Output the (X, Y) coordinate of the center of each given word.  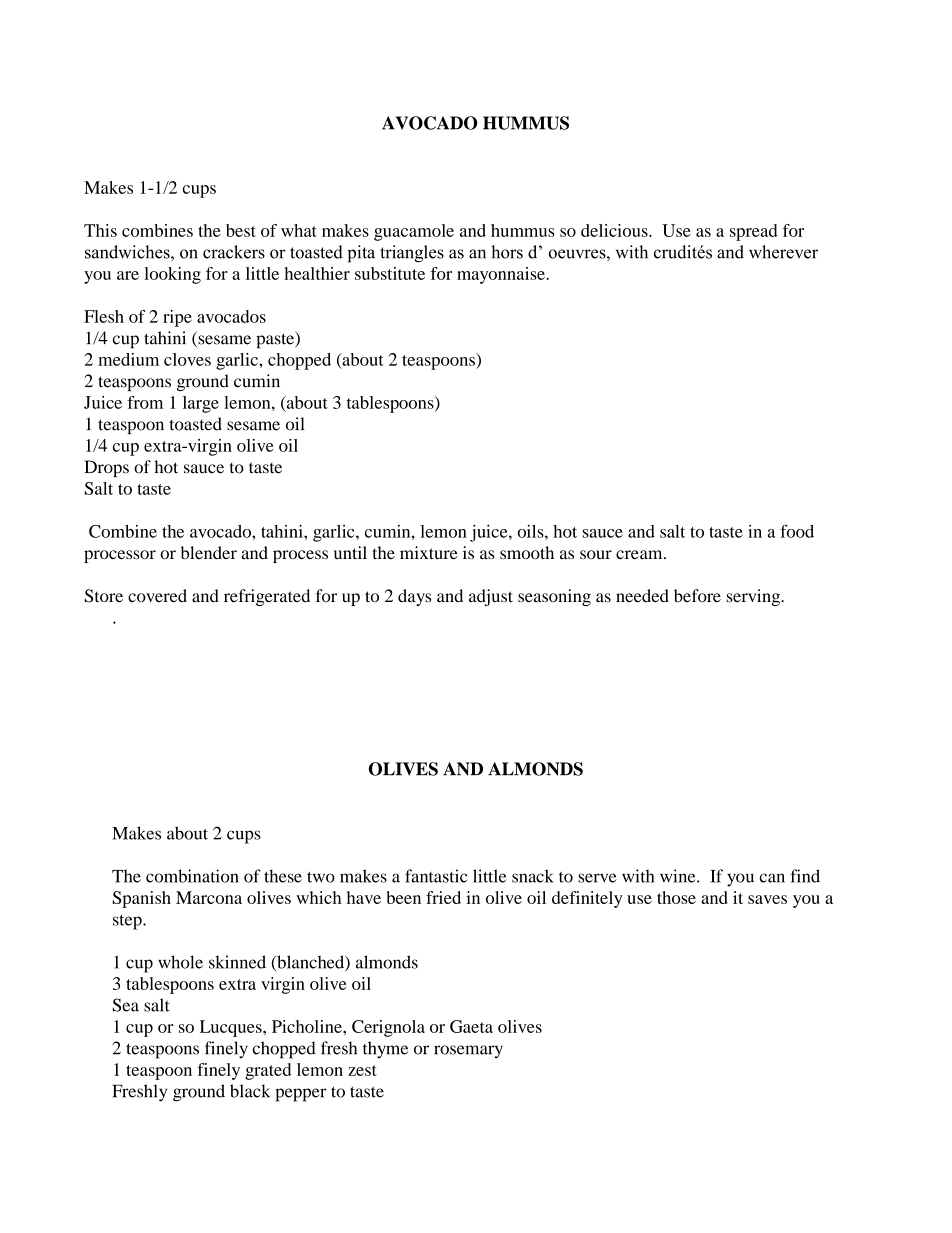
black (250, 1091)
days (414, 597)
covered (157, 596)
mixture (429, 552)
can (772, 878)
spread (754, 232)
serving (754, 597)
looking (172, 275)
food (797, 531)
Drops (106, 468)
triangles (412, 254)
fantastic (436, 876)
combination (192, 876)
